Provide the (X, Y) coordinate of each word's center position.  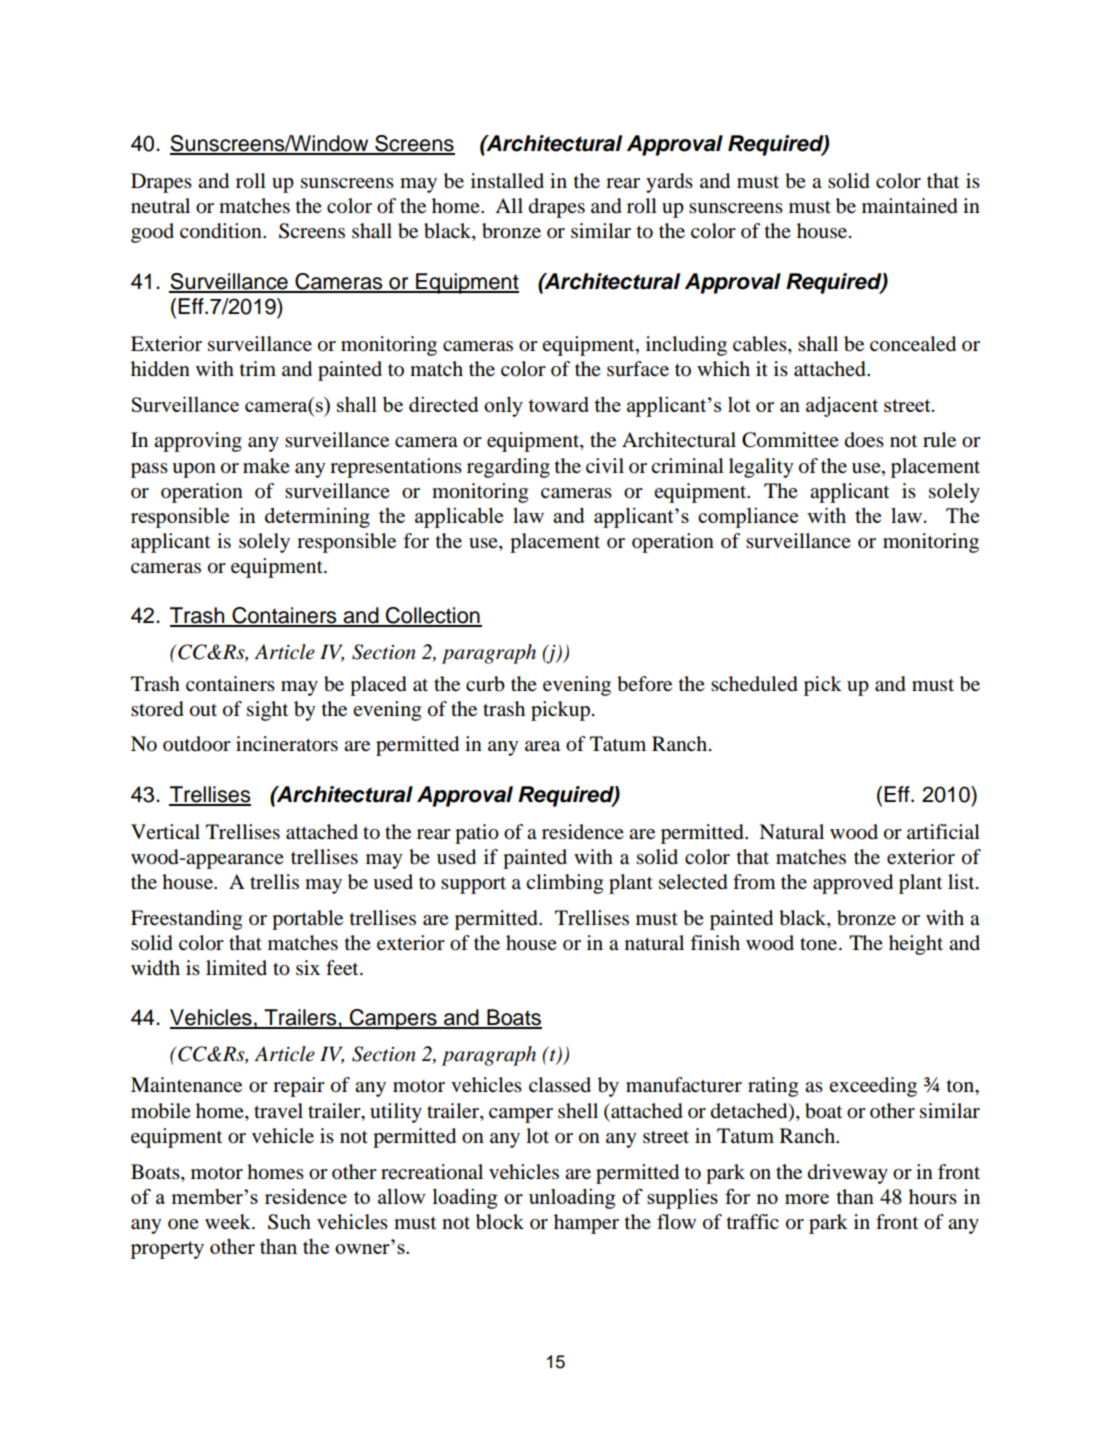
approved (853, 884)
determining (317, 517)
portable (307, 920)
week (229, 1222)
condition (222, 231)
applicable (459, 517)
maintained (910, 206)
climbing (564, 884)
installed (507, 181)
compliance (748, 517)
